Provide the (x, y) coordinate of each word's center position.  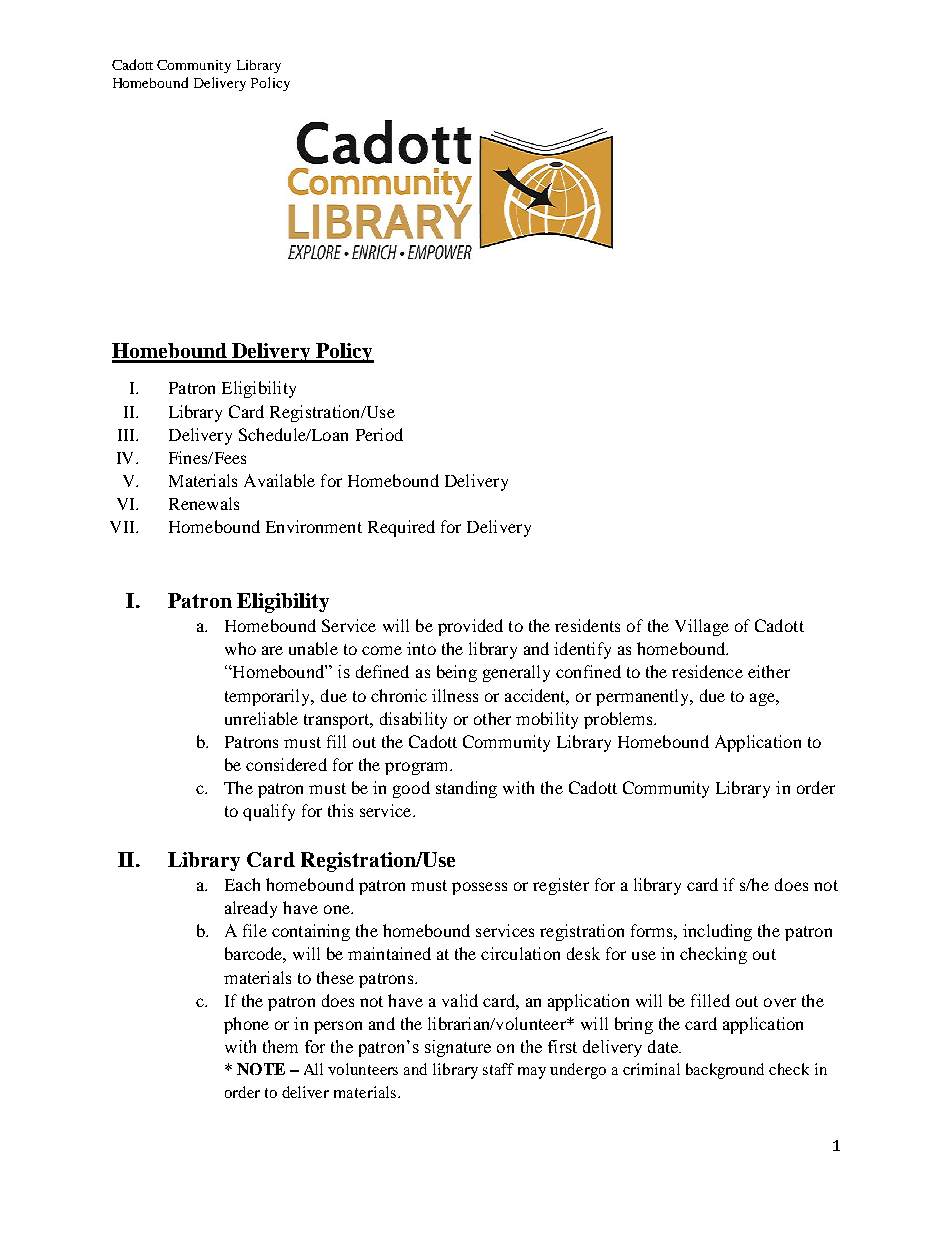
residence (707, 671)
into (421, 648)
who (240, 648)
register (561, 886)
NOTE (261, 1069)
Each (242, 884)
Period (379, 434)
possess (479, 888)
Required (401, 528)
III (127, 435)
